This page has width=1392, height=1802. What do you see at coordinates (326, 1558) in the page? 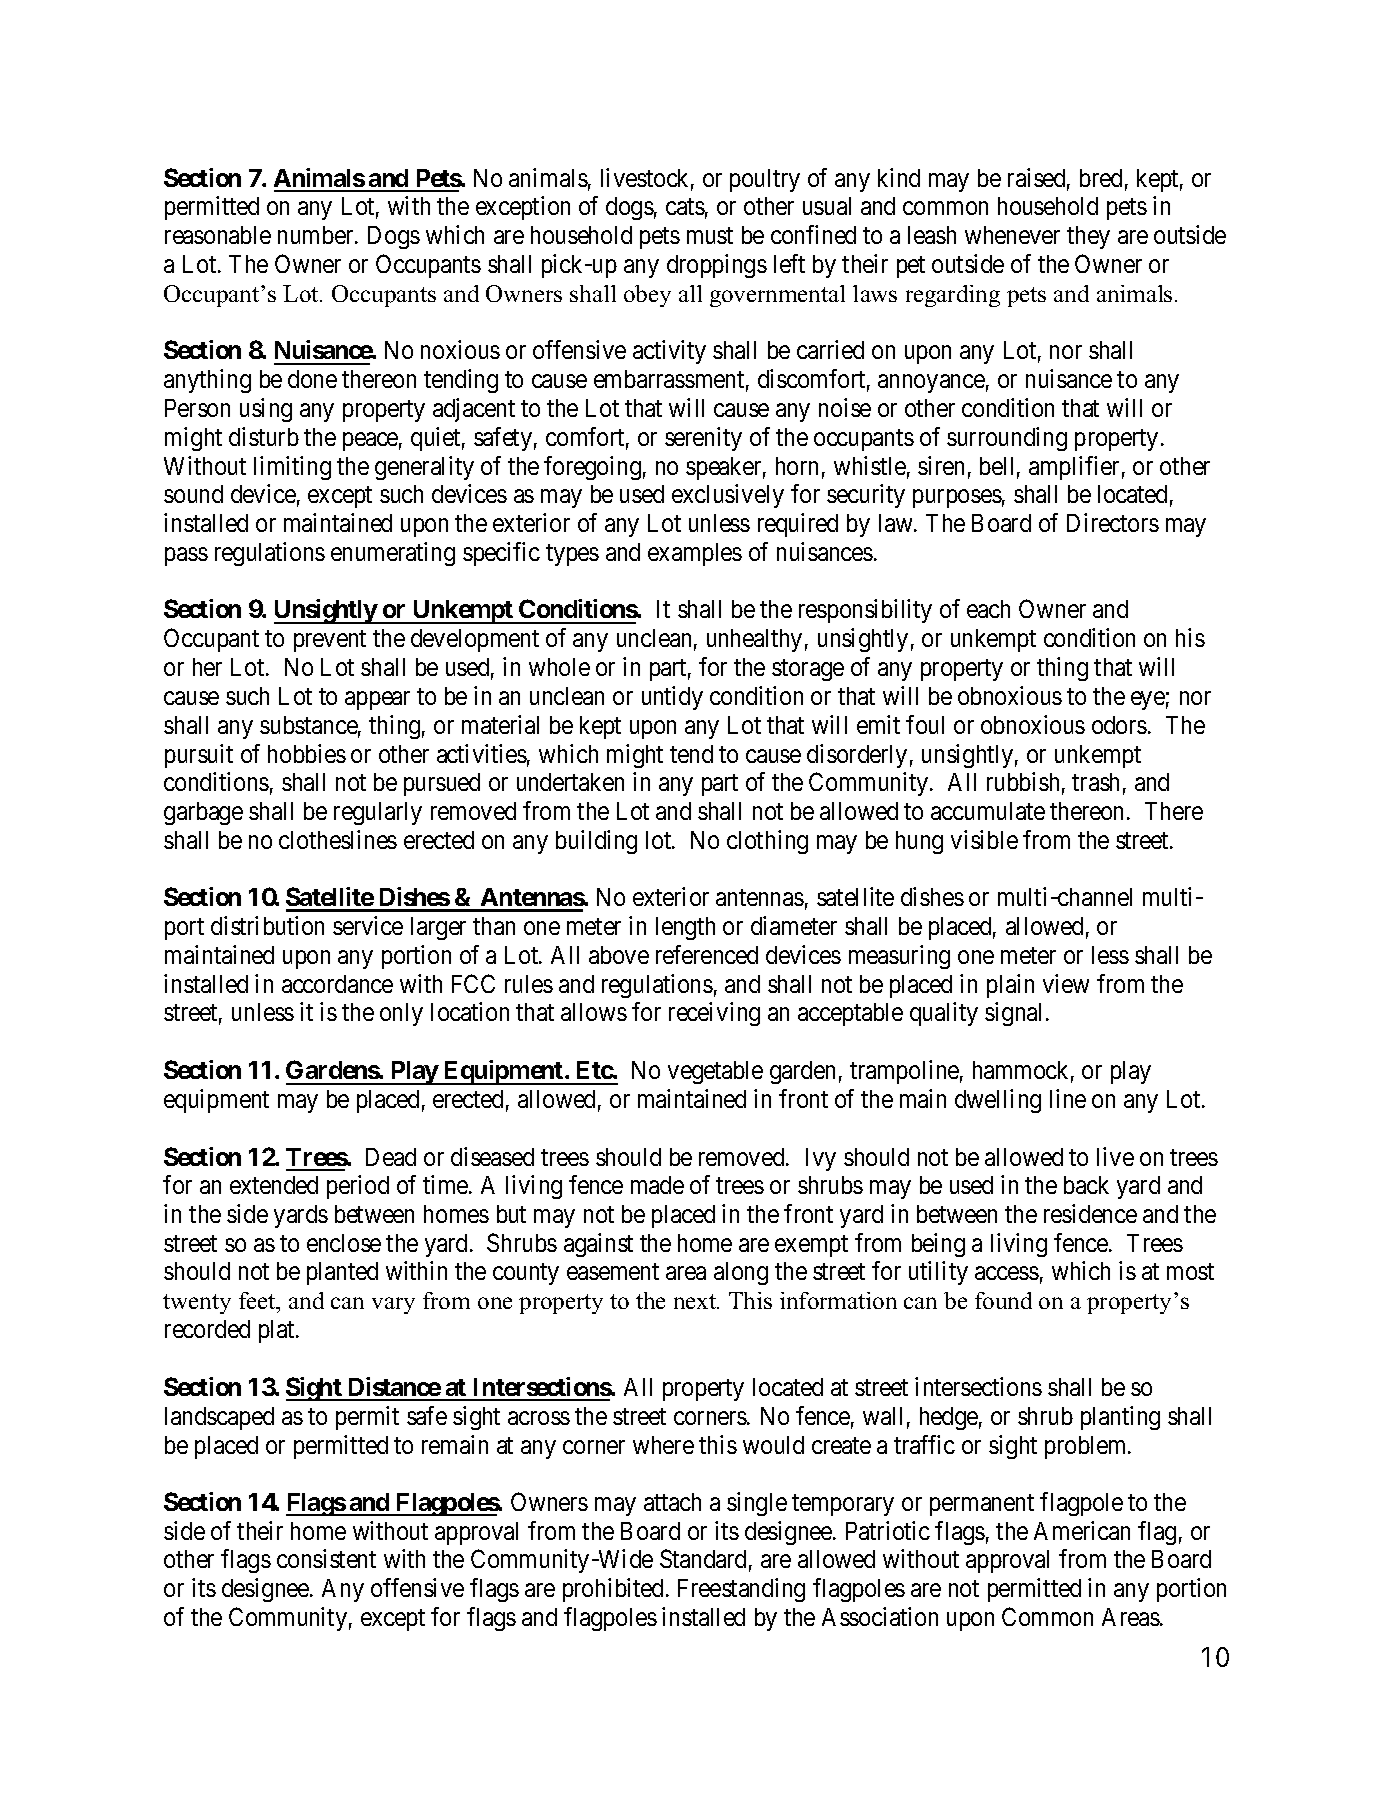
I see `consistent` at bounding box center [326, 1558].
